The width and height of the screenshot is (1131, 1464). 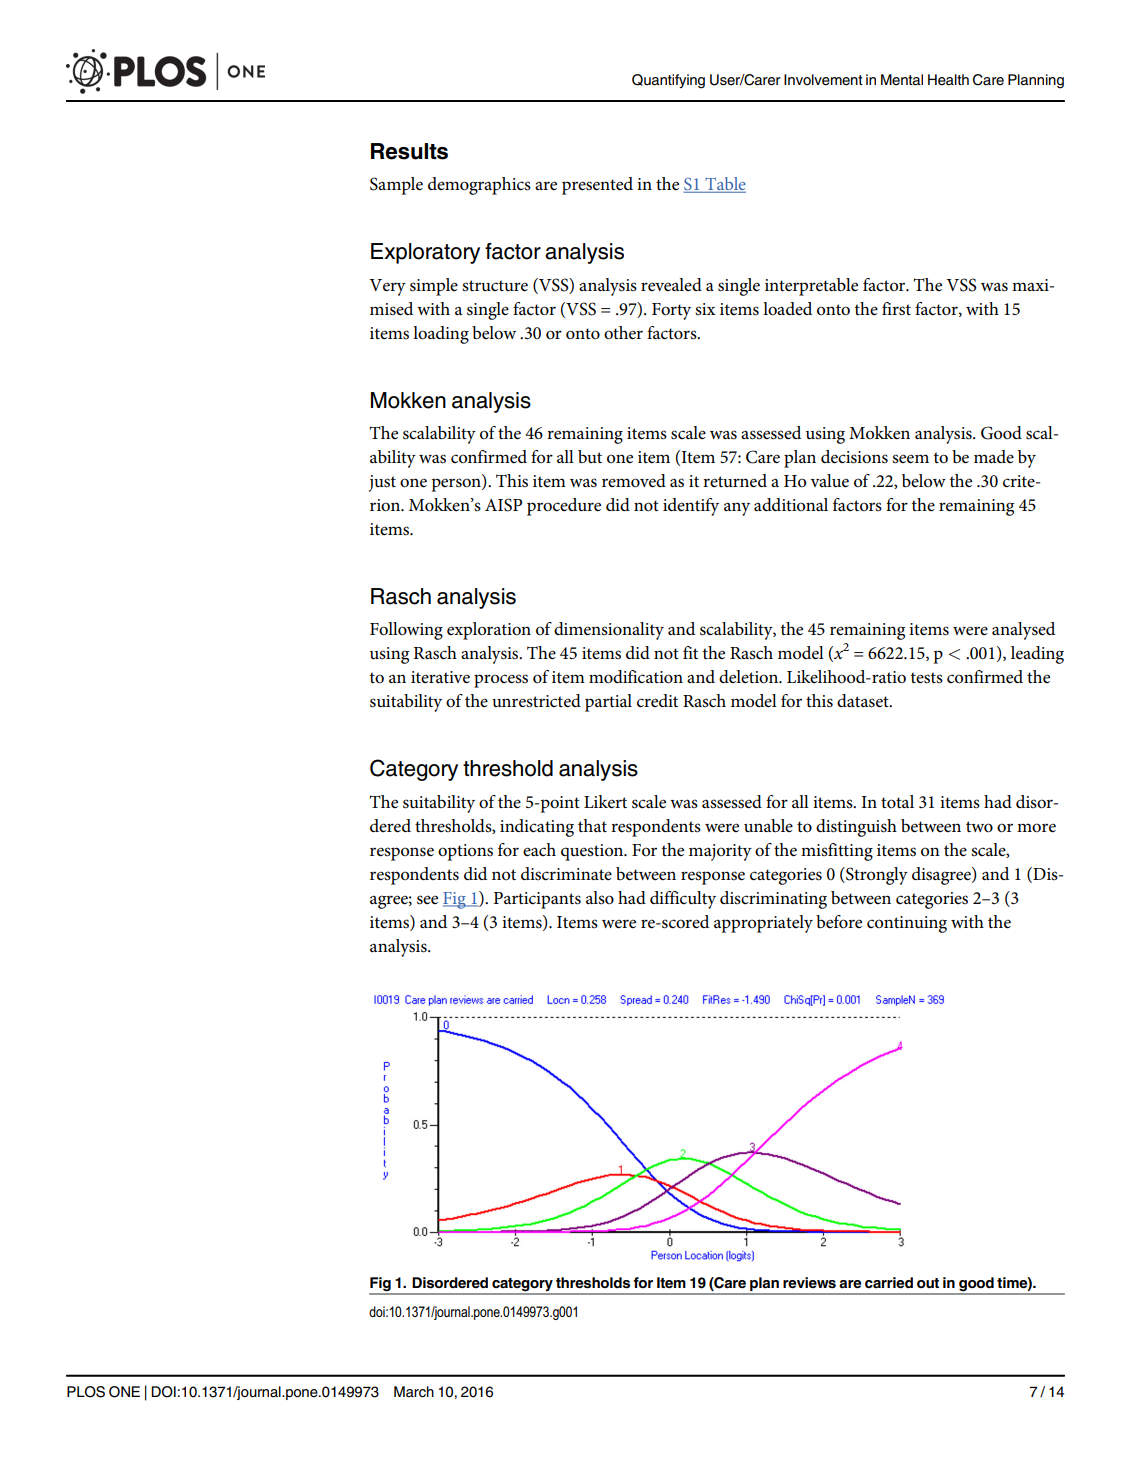 I want to click on out, so click(x=928, y=1283).
